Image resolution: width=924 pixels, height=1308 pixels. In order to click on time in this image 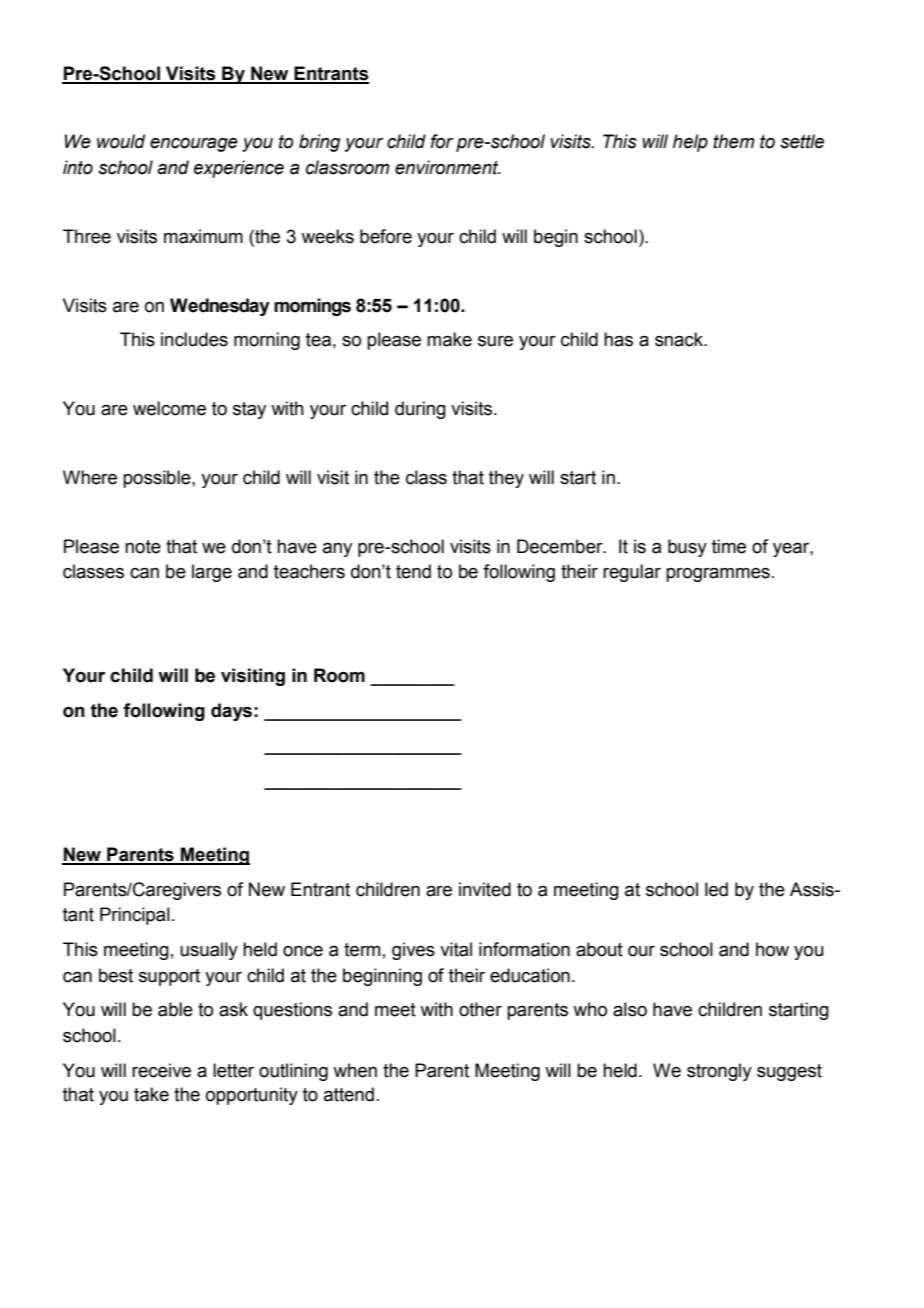, I will do `click(729, 546)`.
